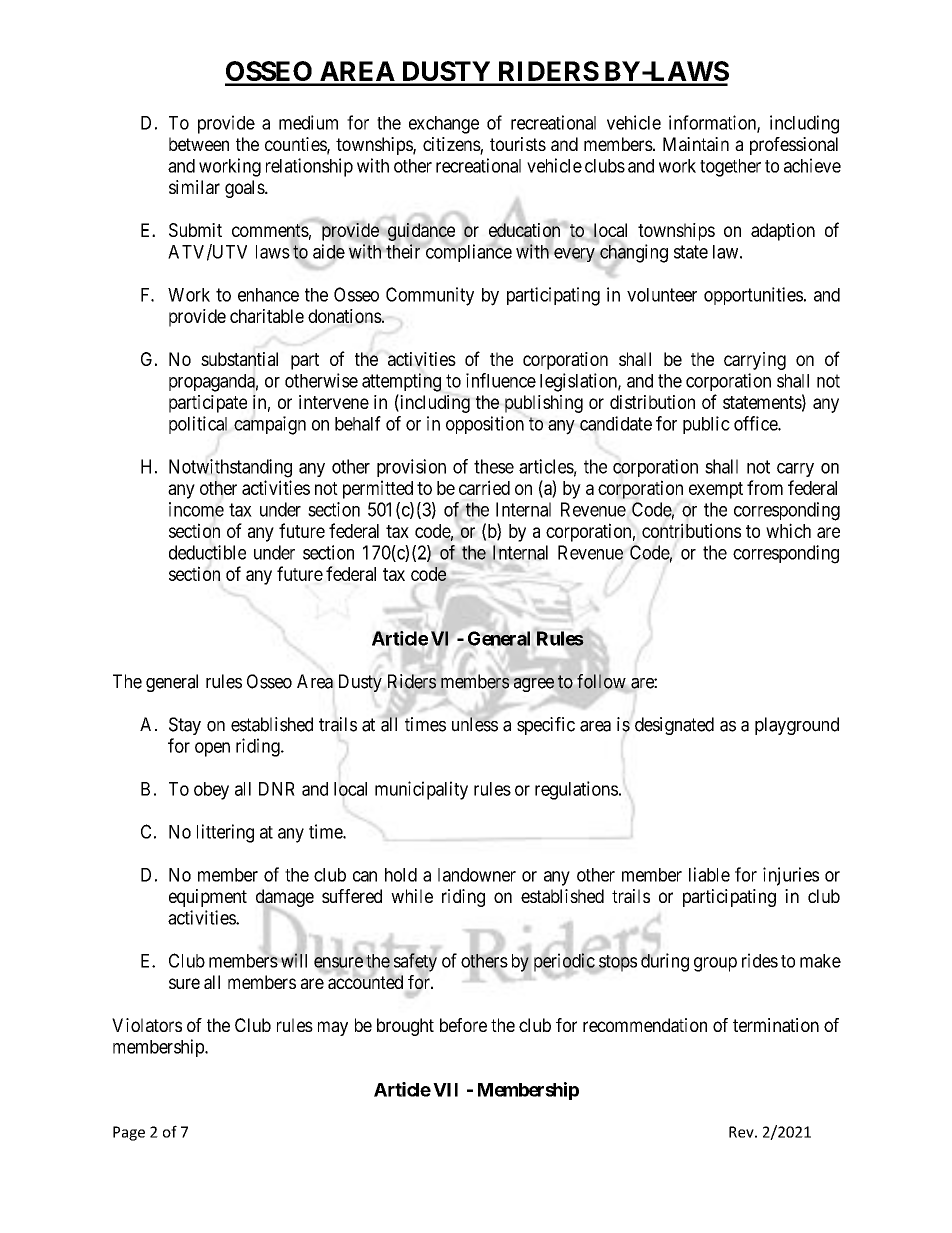 The image size is (952, 1233). Describe the element at coordinates (198, 425) in the screenshot. I see `political` at that location.
